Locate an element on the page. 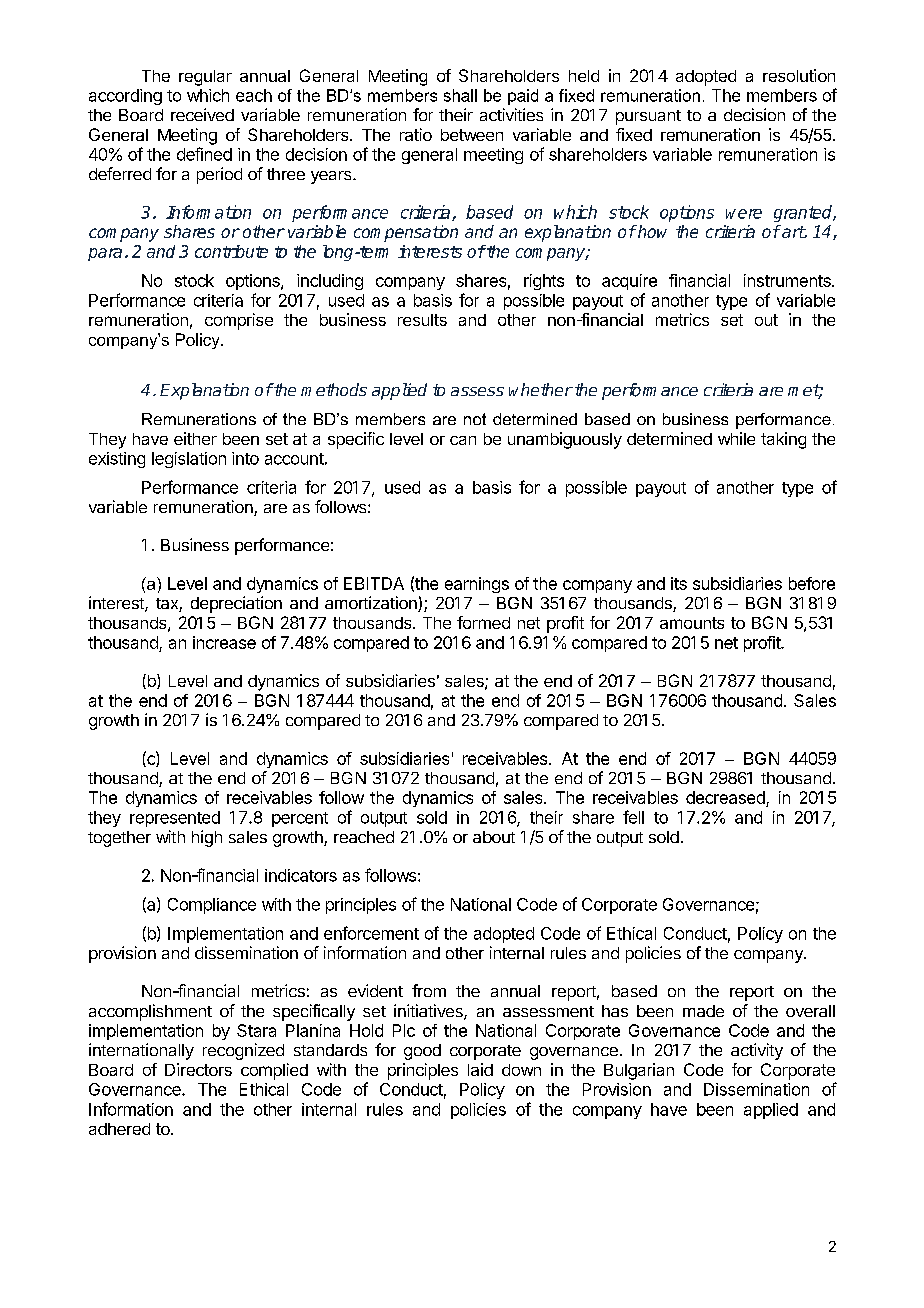  while is located at coordinates (736, 438).
